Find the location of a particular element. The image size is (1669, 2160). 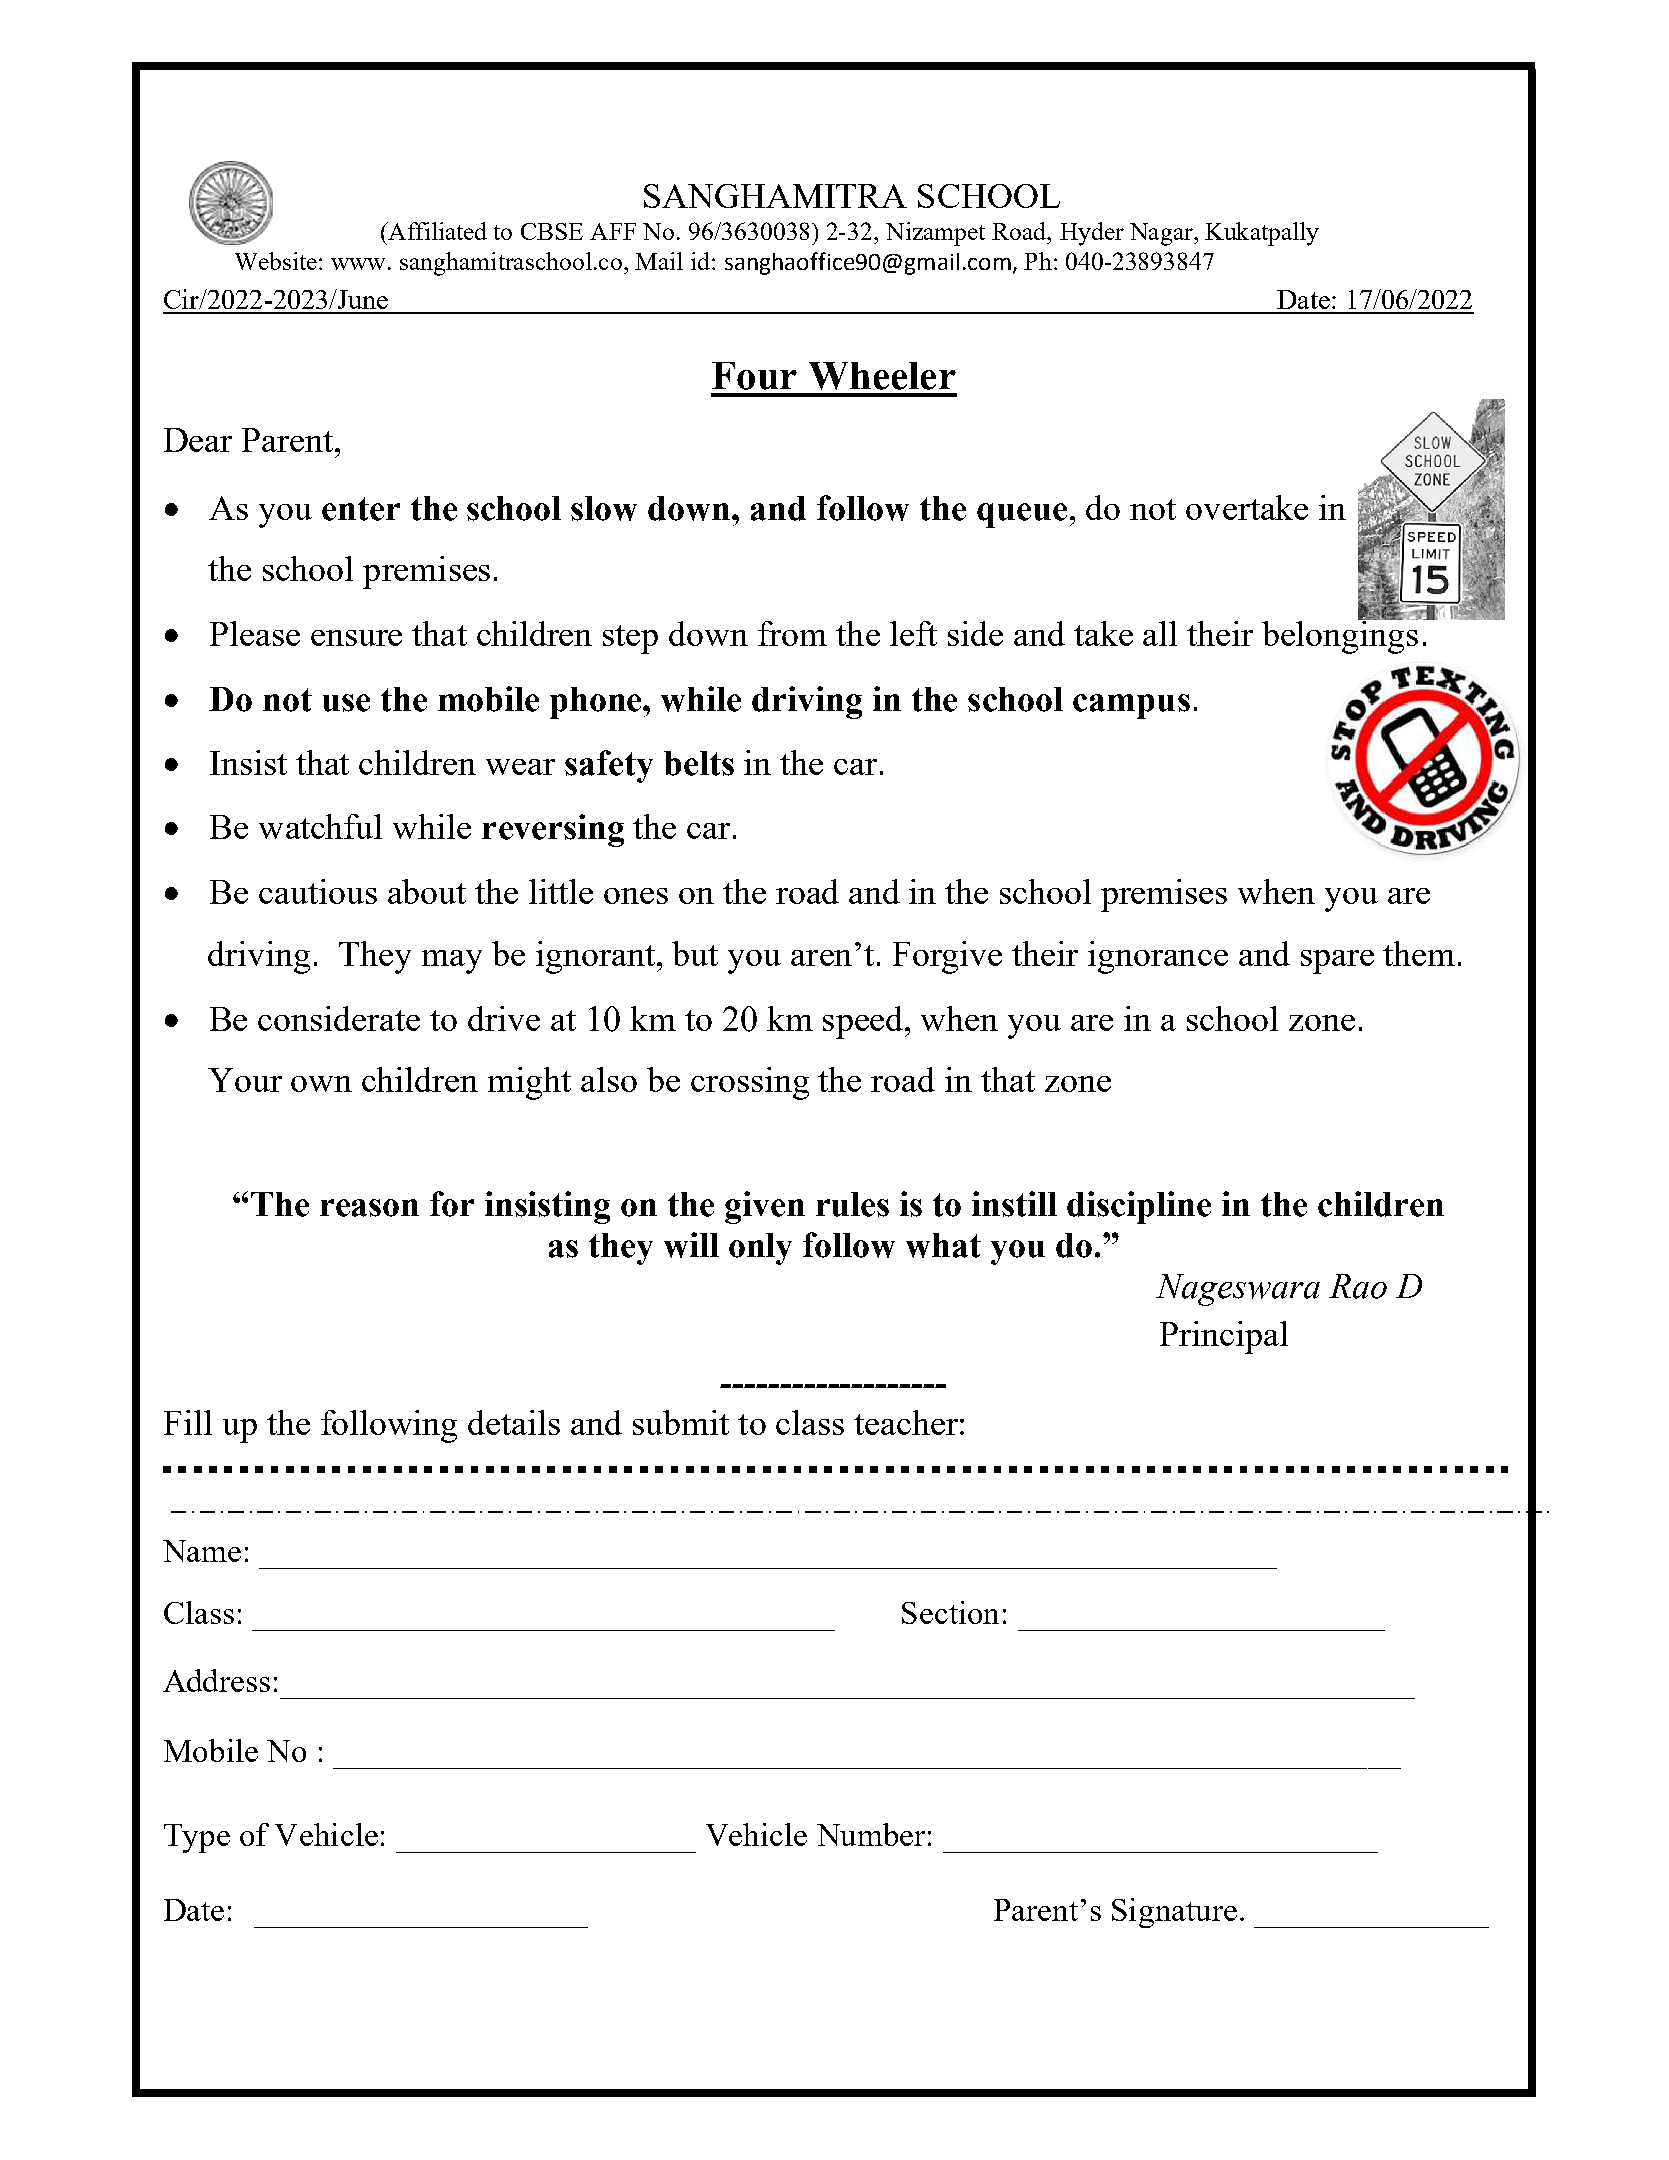

Type is located at coordinates (197, 1838).
